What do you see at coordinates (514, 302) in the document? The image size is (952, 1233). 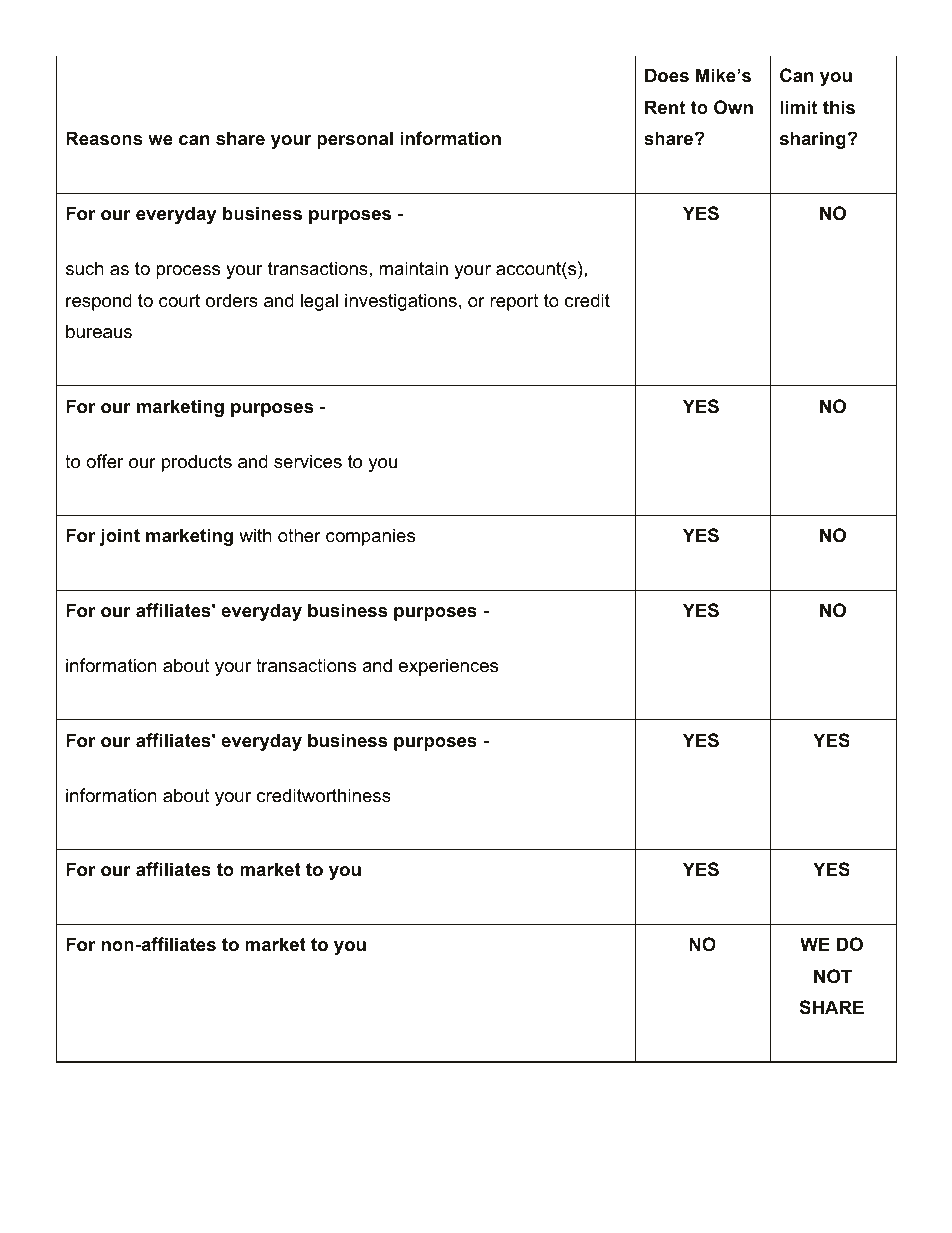 I see `report` at bounding box center [514, 302].
